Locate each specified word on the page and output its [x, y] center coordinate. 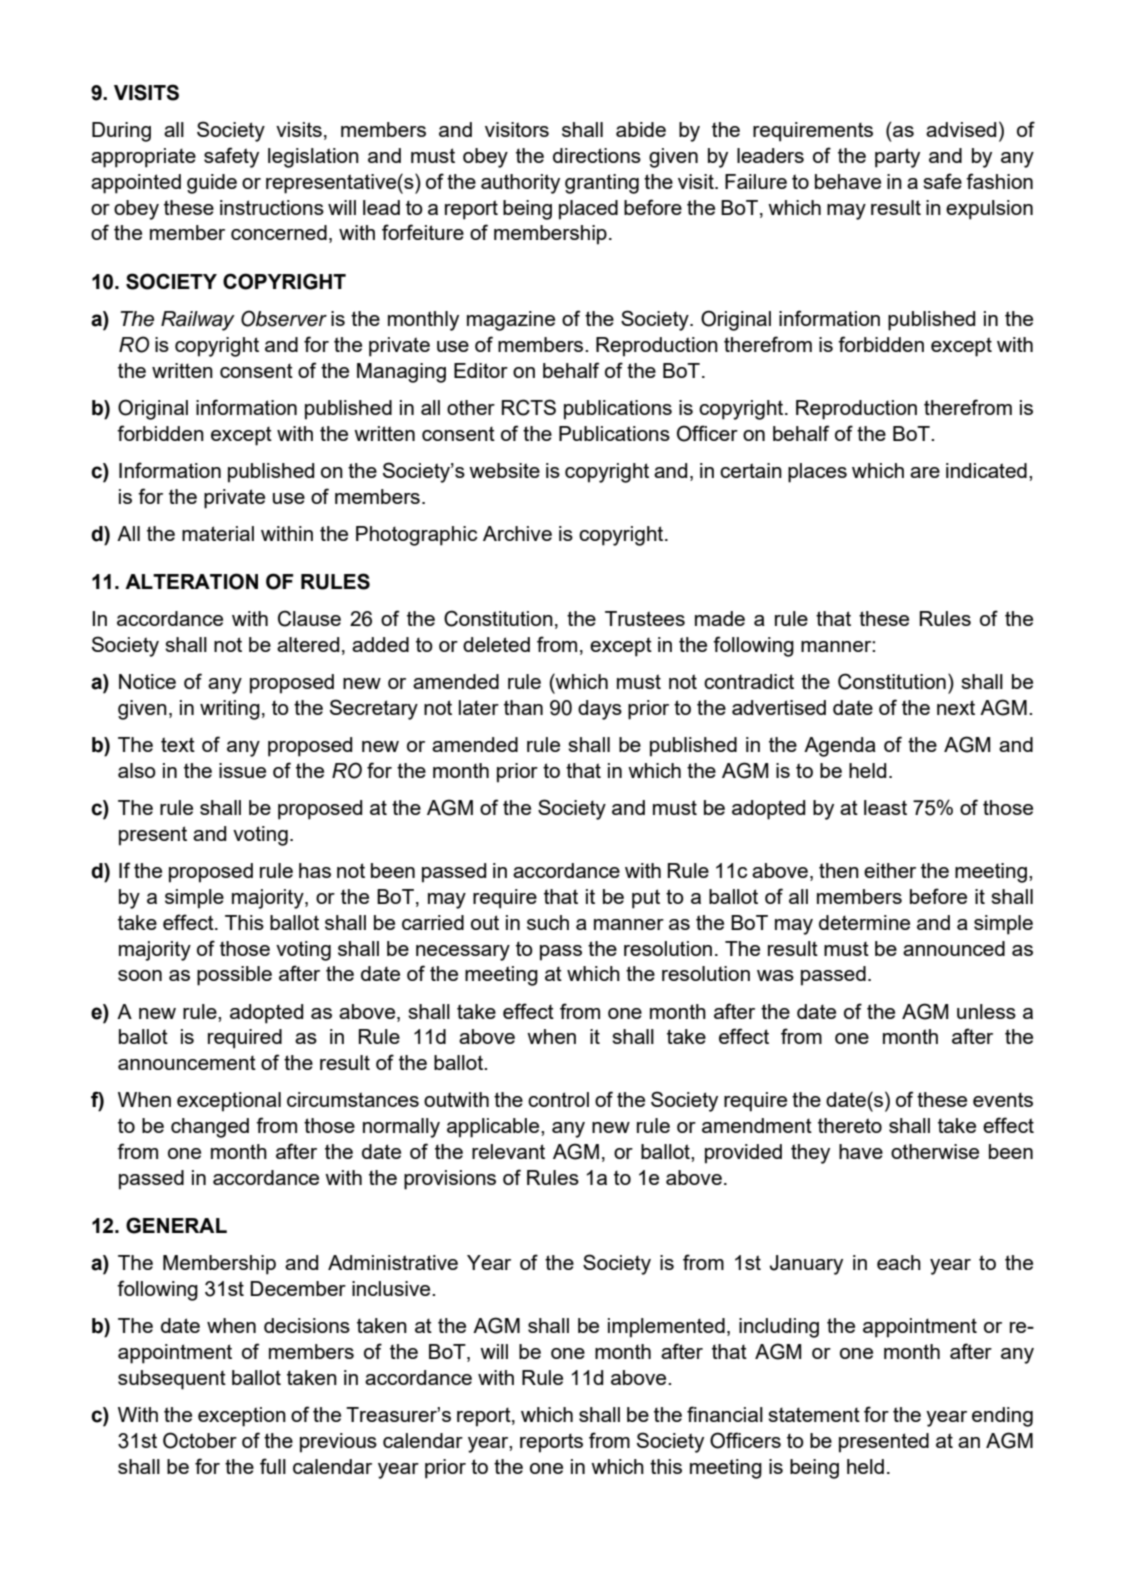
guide [212, 184]
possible [234, 976]
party [897, 158]
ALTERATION [191, 581]
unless [986, 1011]
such [548, 922]
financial [725, 1414]
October [200, 1440]
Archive [517, 533]
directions [597, 155]
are [925, 472]
